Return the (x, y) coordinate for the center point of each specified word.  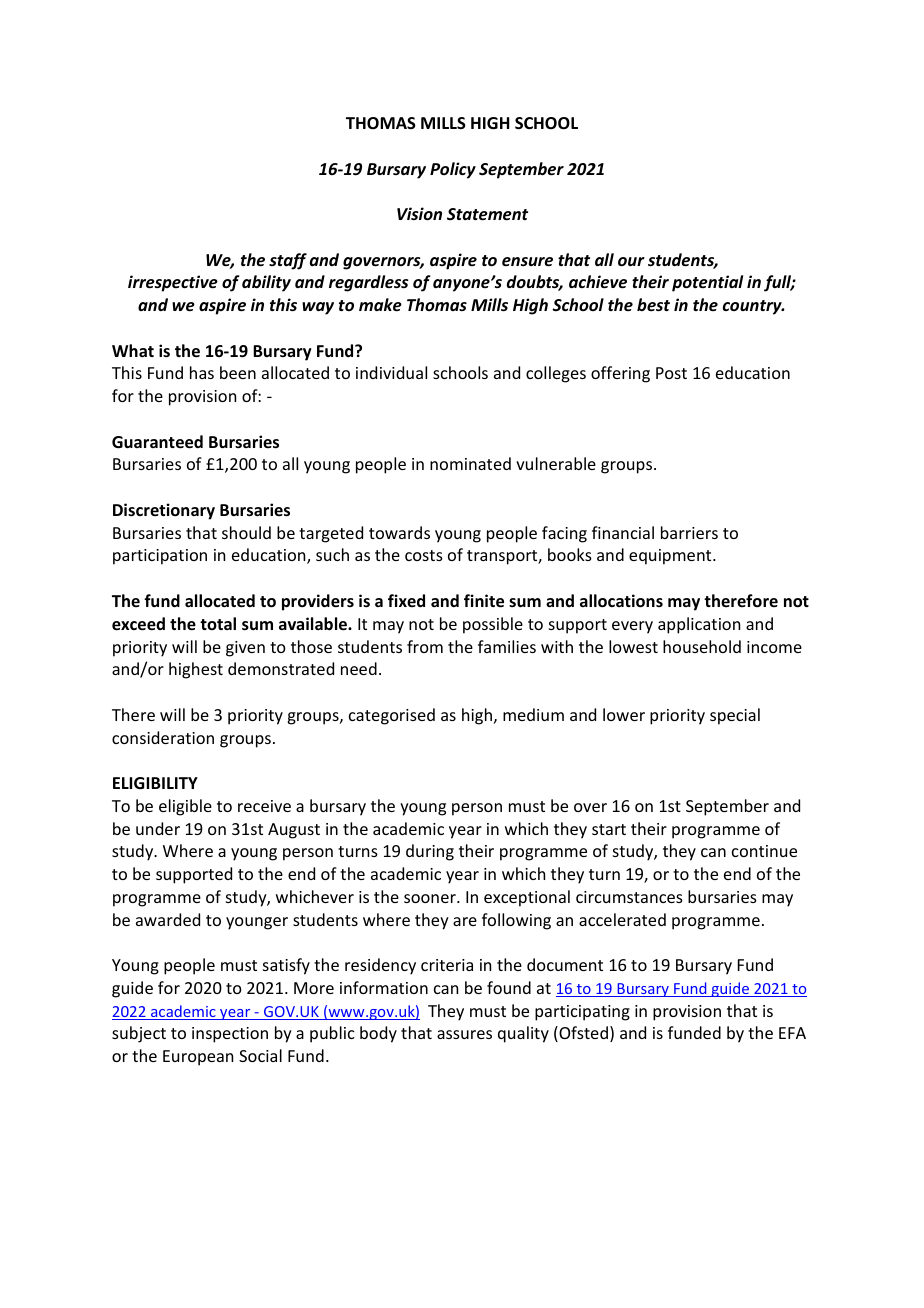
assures (464, 1034)
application (699, 625)
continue (764, 851)
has (202, 372)
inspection (230, 1035)
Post (671, 373)
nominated (470, 463)
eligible (185, 807)
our (631, 261)
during (430, 852)
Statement (487, 214)
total (218, 623)
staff (288, 261)
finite (484, 601)
